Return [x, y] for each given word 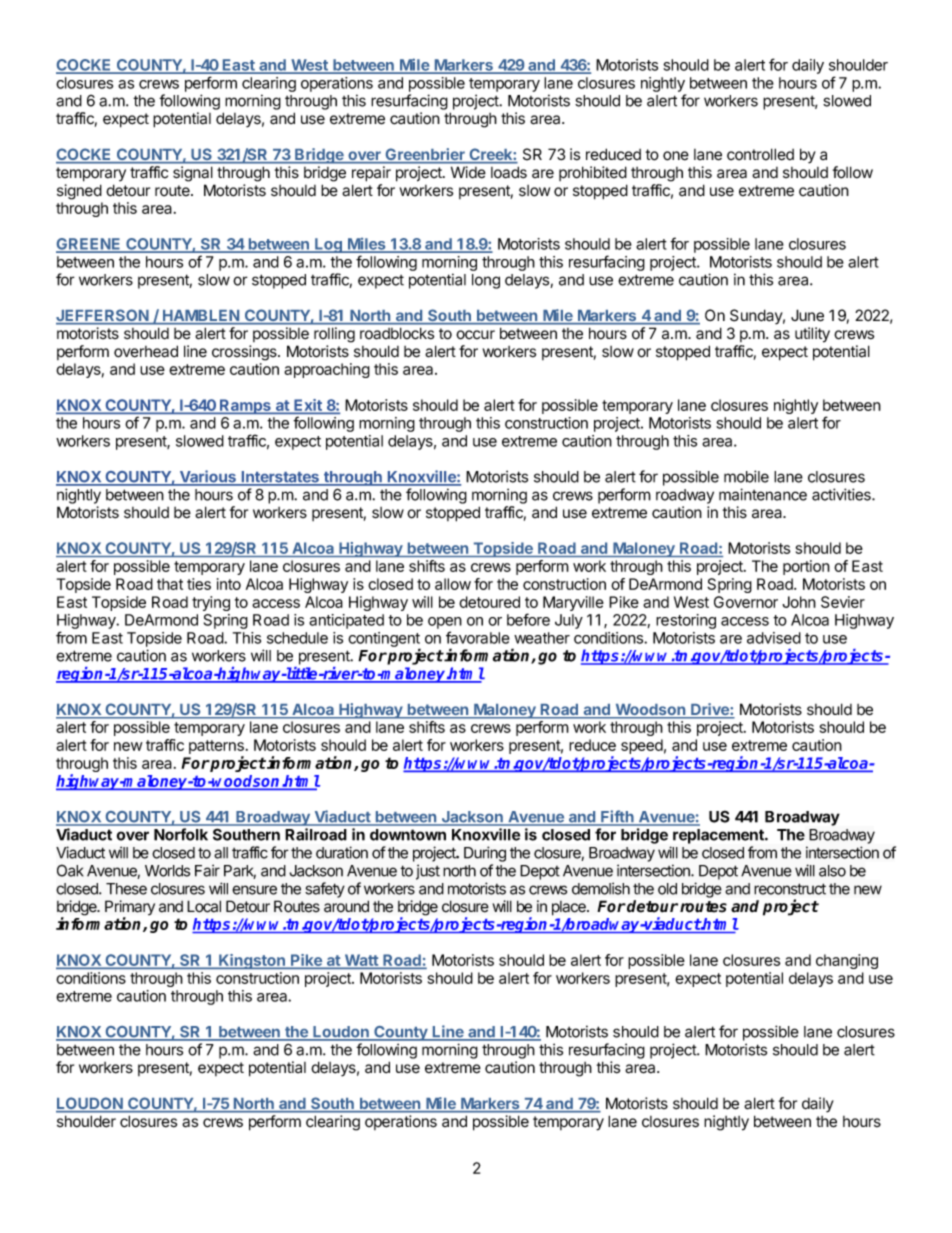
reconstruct [790, 889]
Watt [361, 961]
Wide [468, 172]
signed [79, 192]
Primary [130, 909]
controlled [760, 154]
